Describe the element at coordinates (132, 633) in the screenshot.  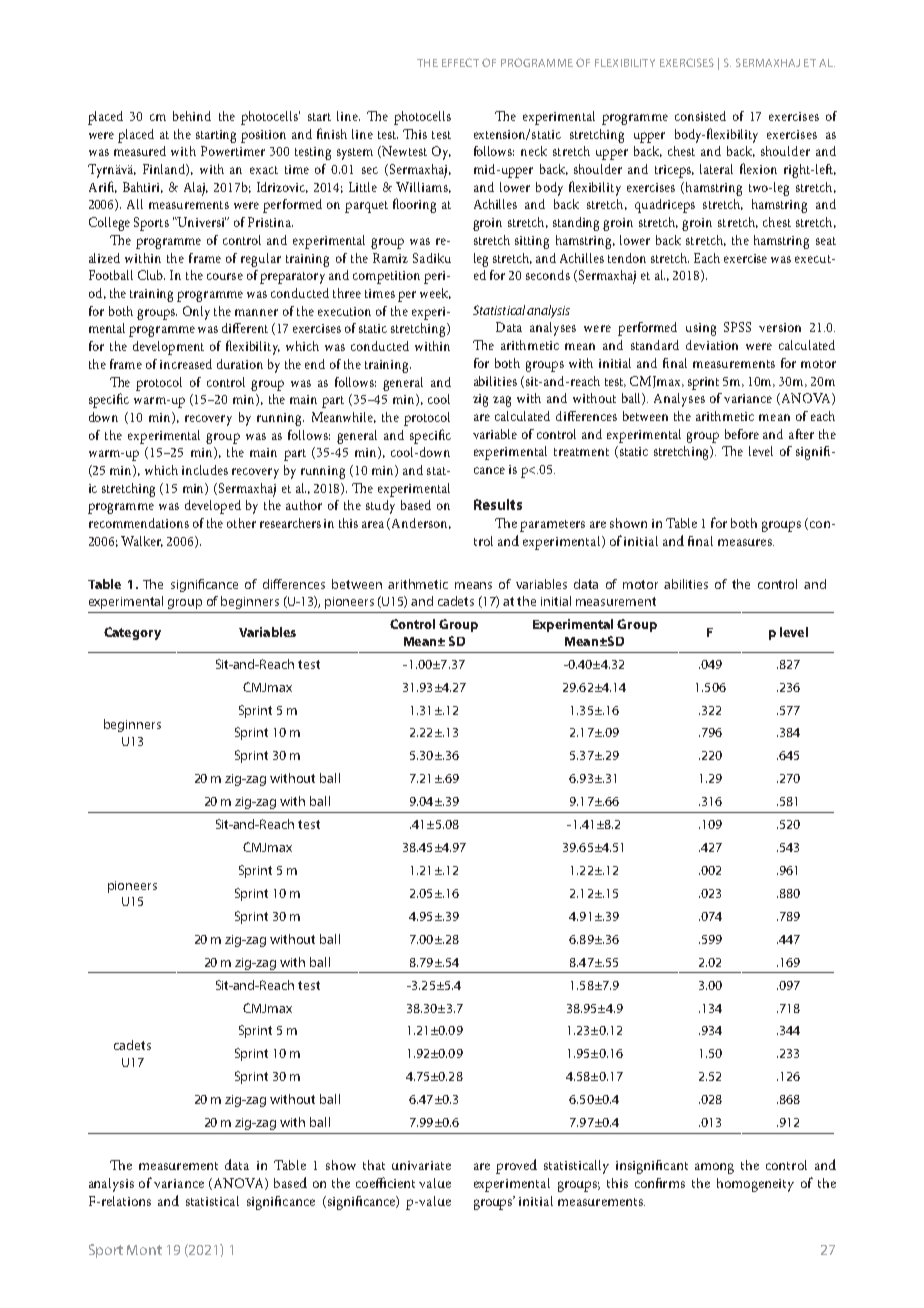
I see `Category` at that location.
